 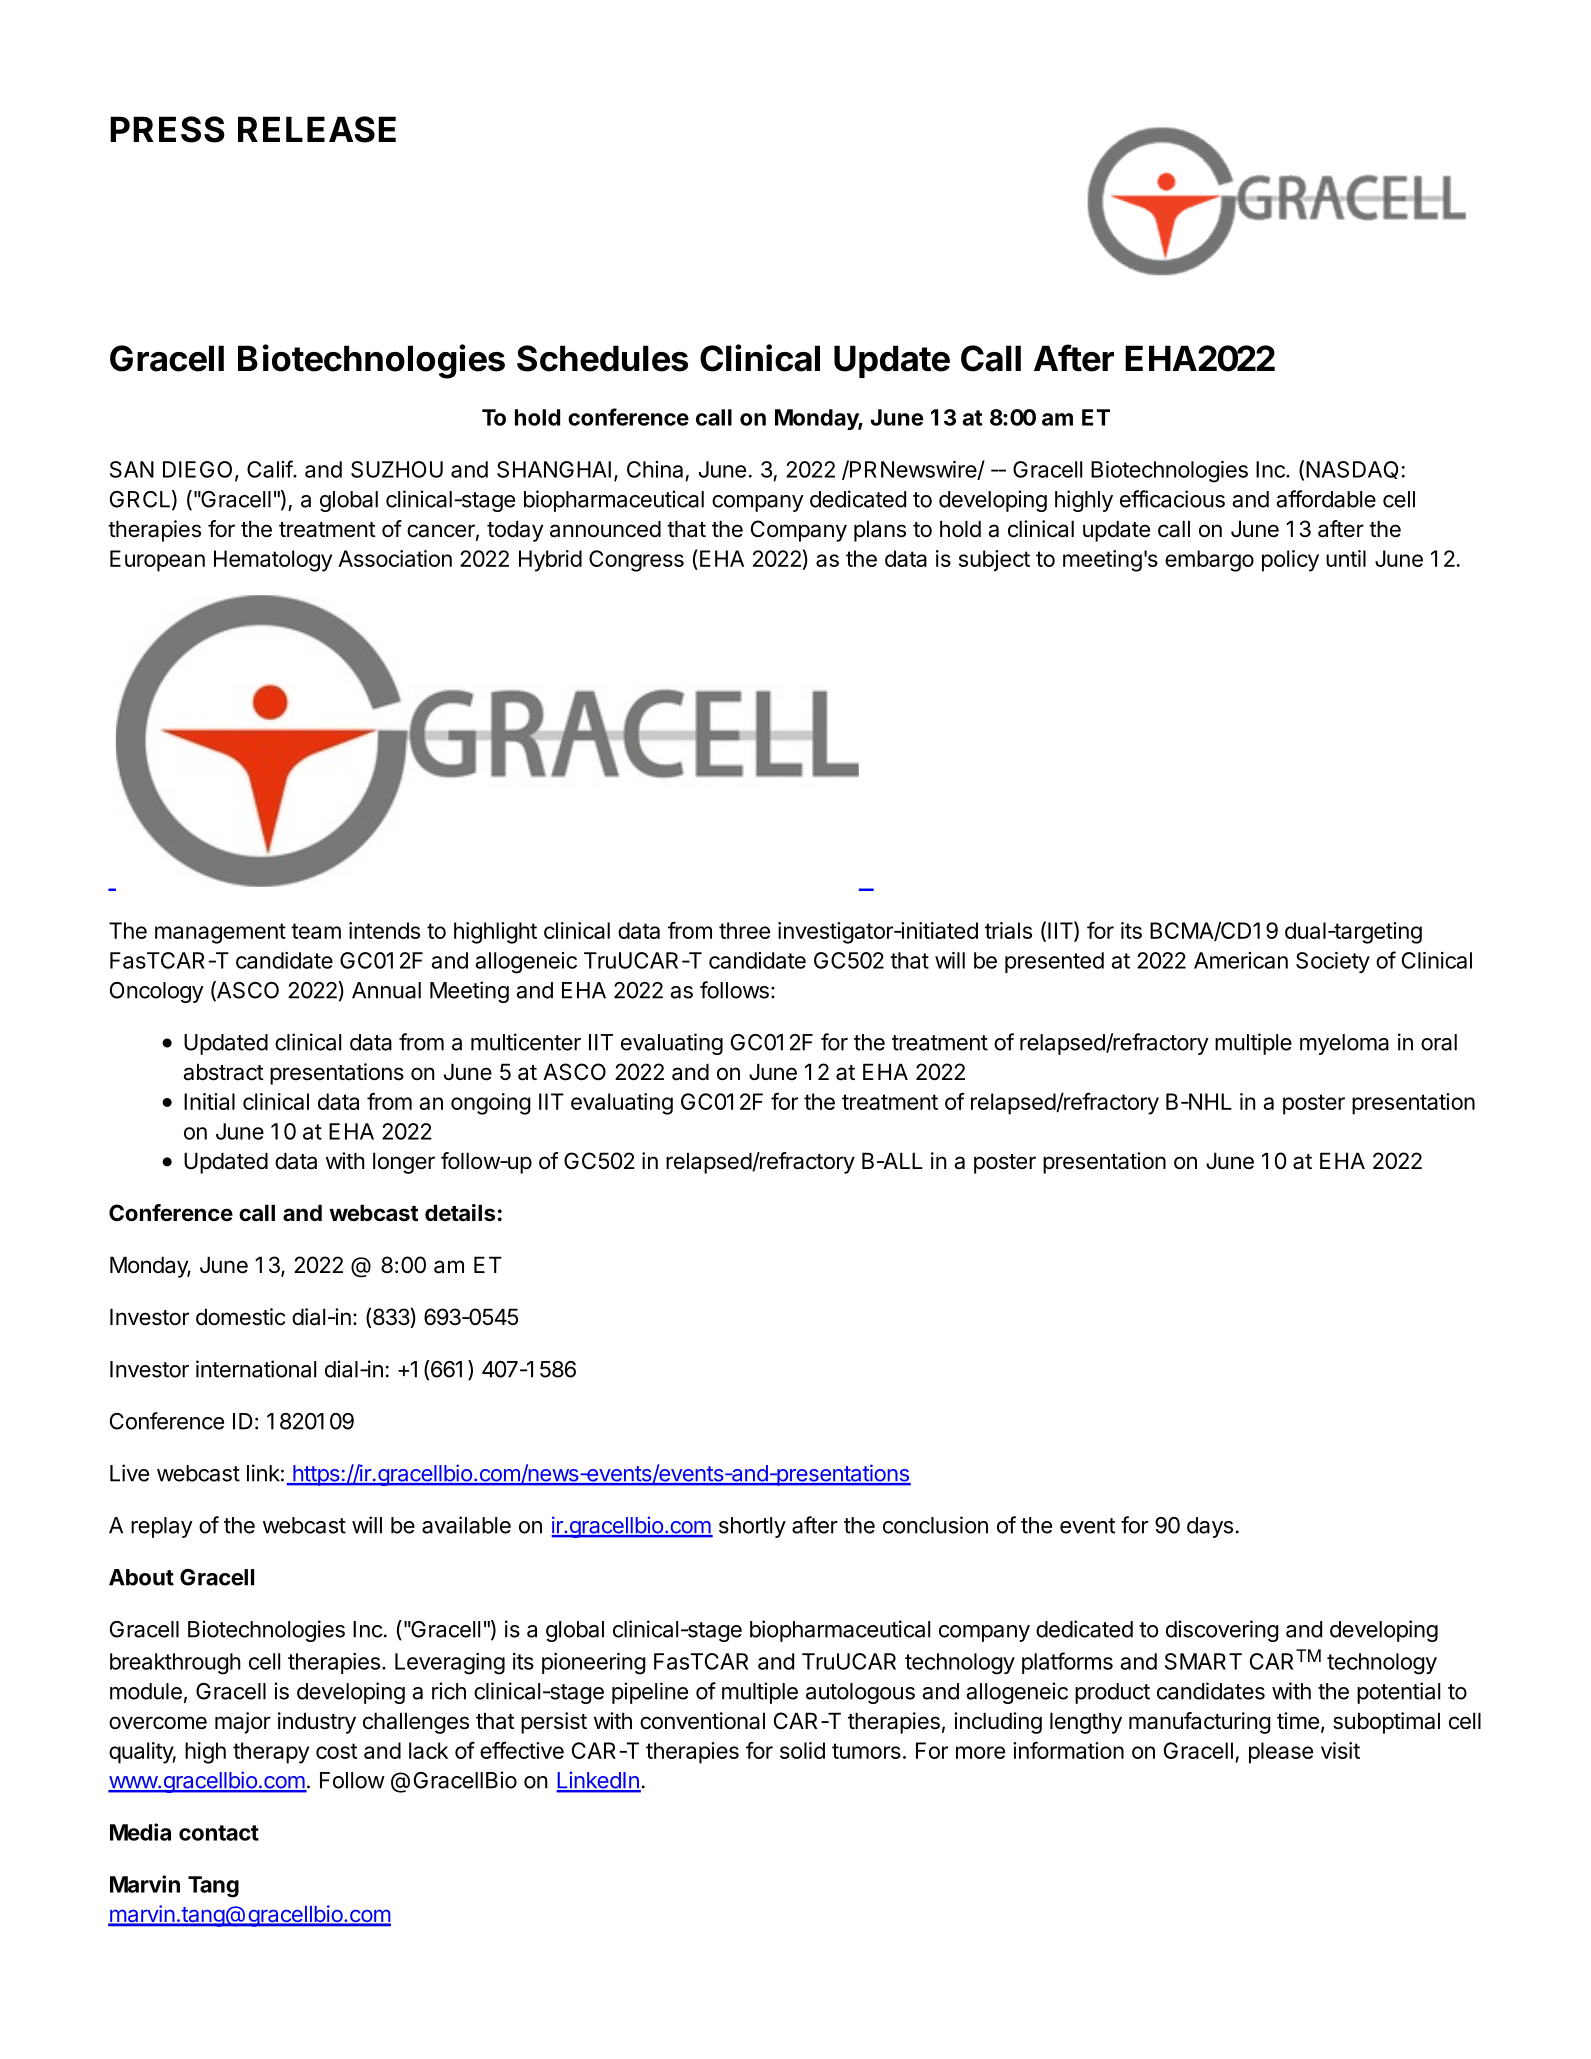 I want to click on Initial, so click(x=209, y=1101).
